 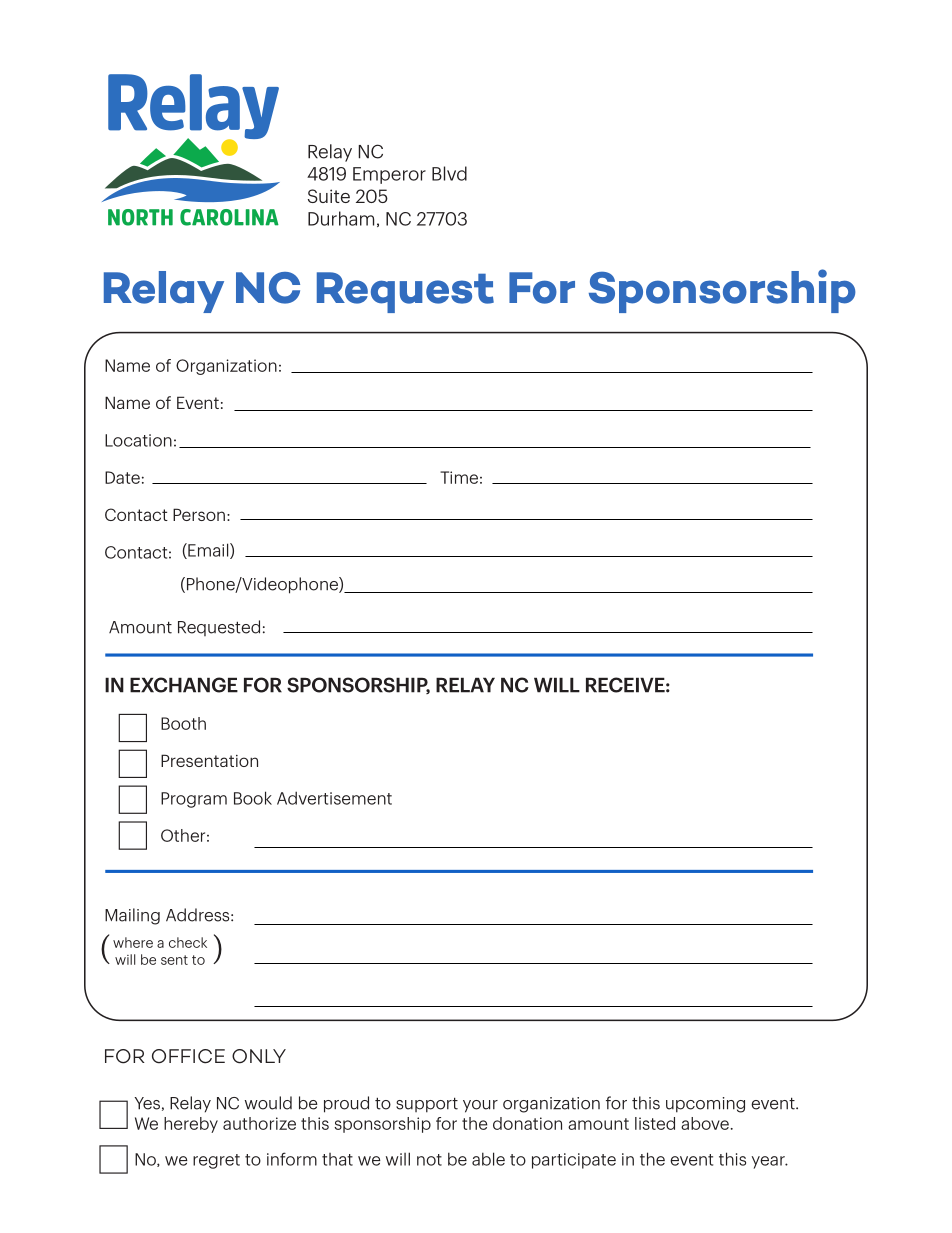 What do you see at coordinates (253, 798) in the page?
I see `Book` at bounding box center [253, 798].
